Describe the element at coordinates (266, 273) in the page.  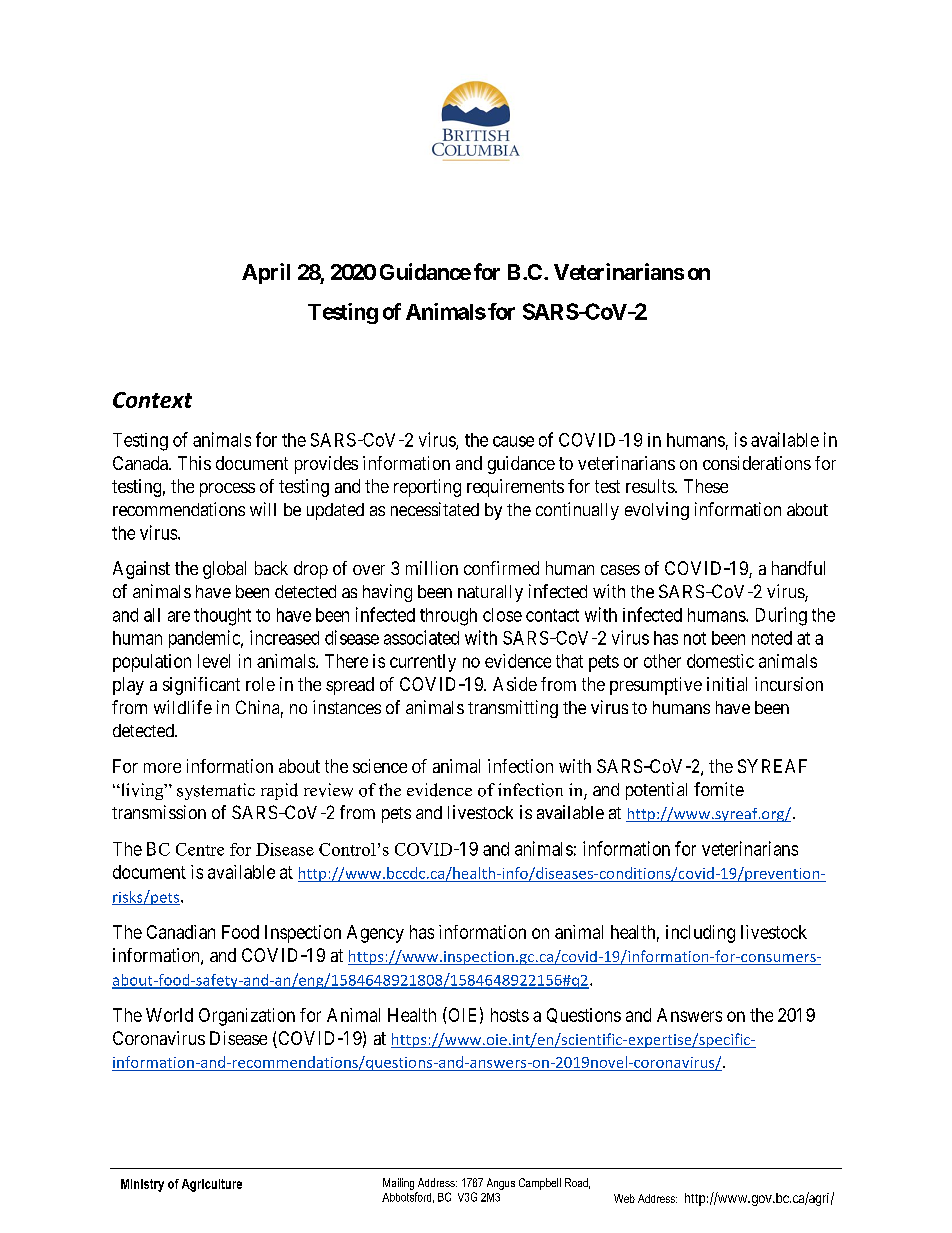
I see `April` at that location.
